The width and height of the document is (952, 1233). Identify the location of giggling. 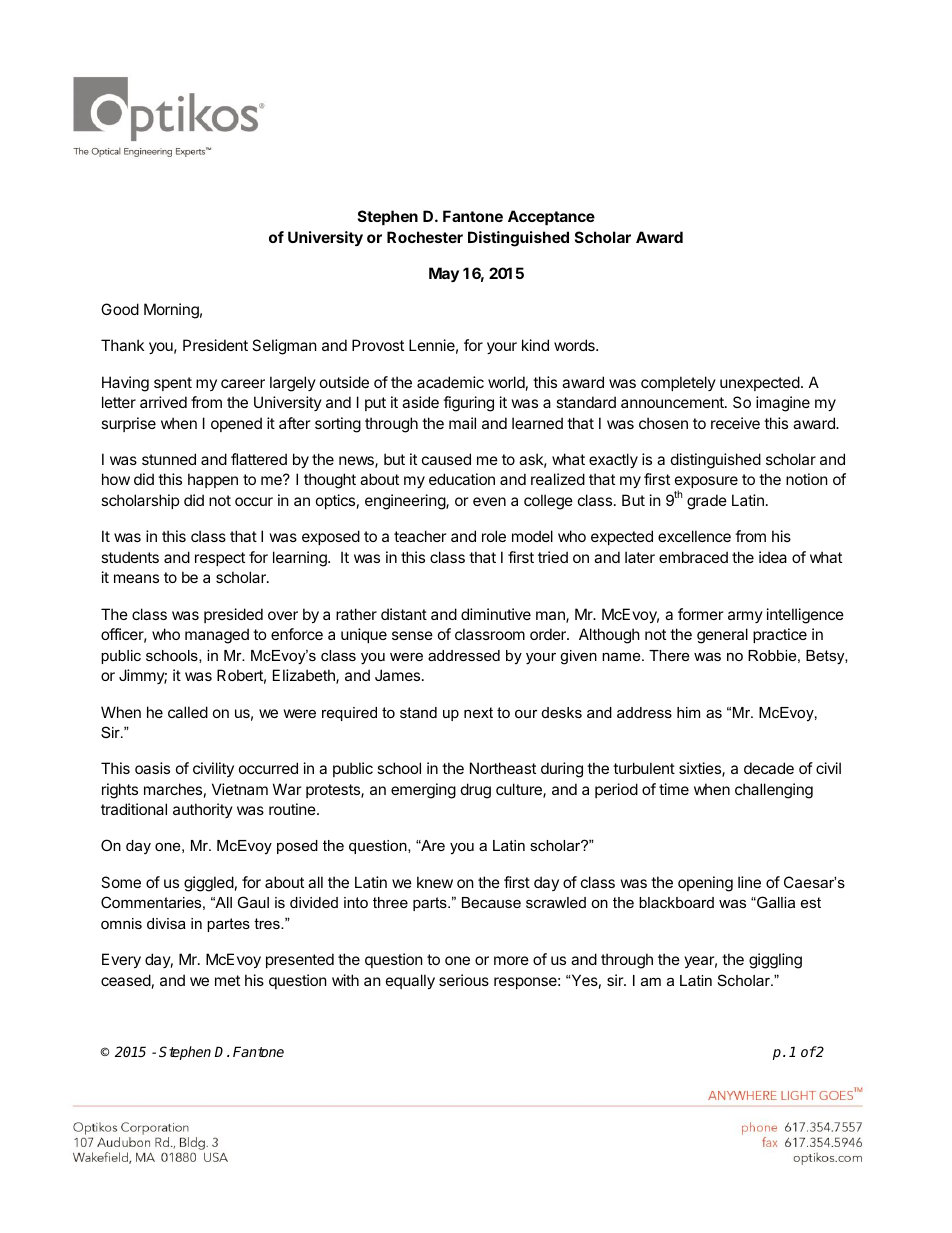
(775, 961).
